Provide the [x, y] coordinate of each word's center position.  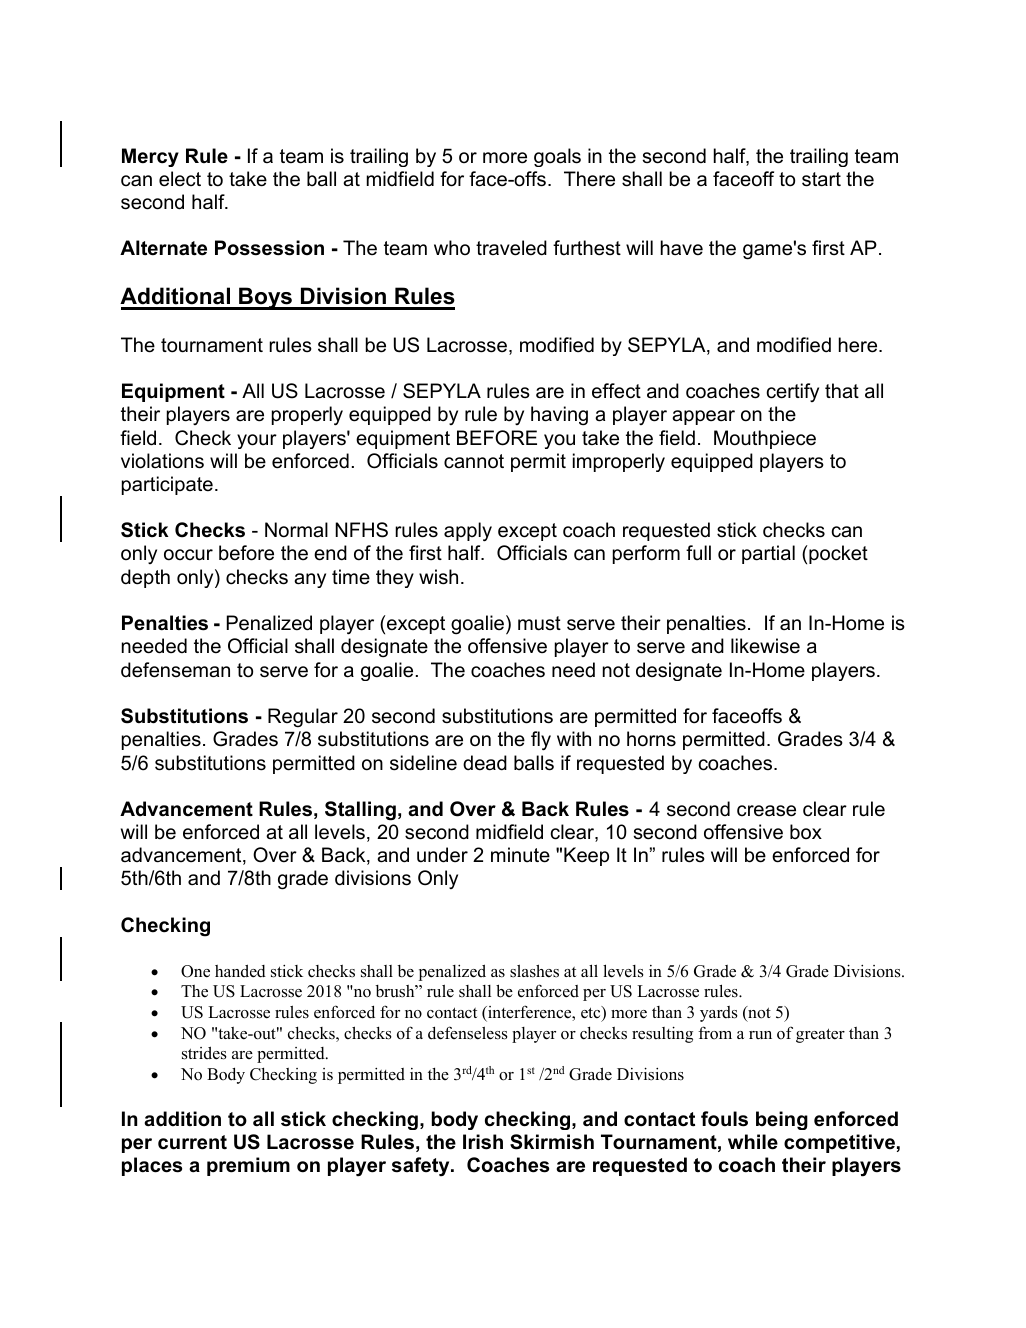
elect [180, 179]
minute [520, 855]
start [821, 179]
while [753, 1142]
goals [557, 157]
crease [766, 811]
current [192, 1142]
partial [768, 554]
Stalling [360, 811]
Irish [483, 1142]
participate [167, 485]
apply [468, 532]
